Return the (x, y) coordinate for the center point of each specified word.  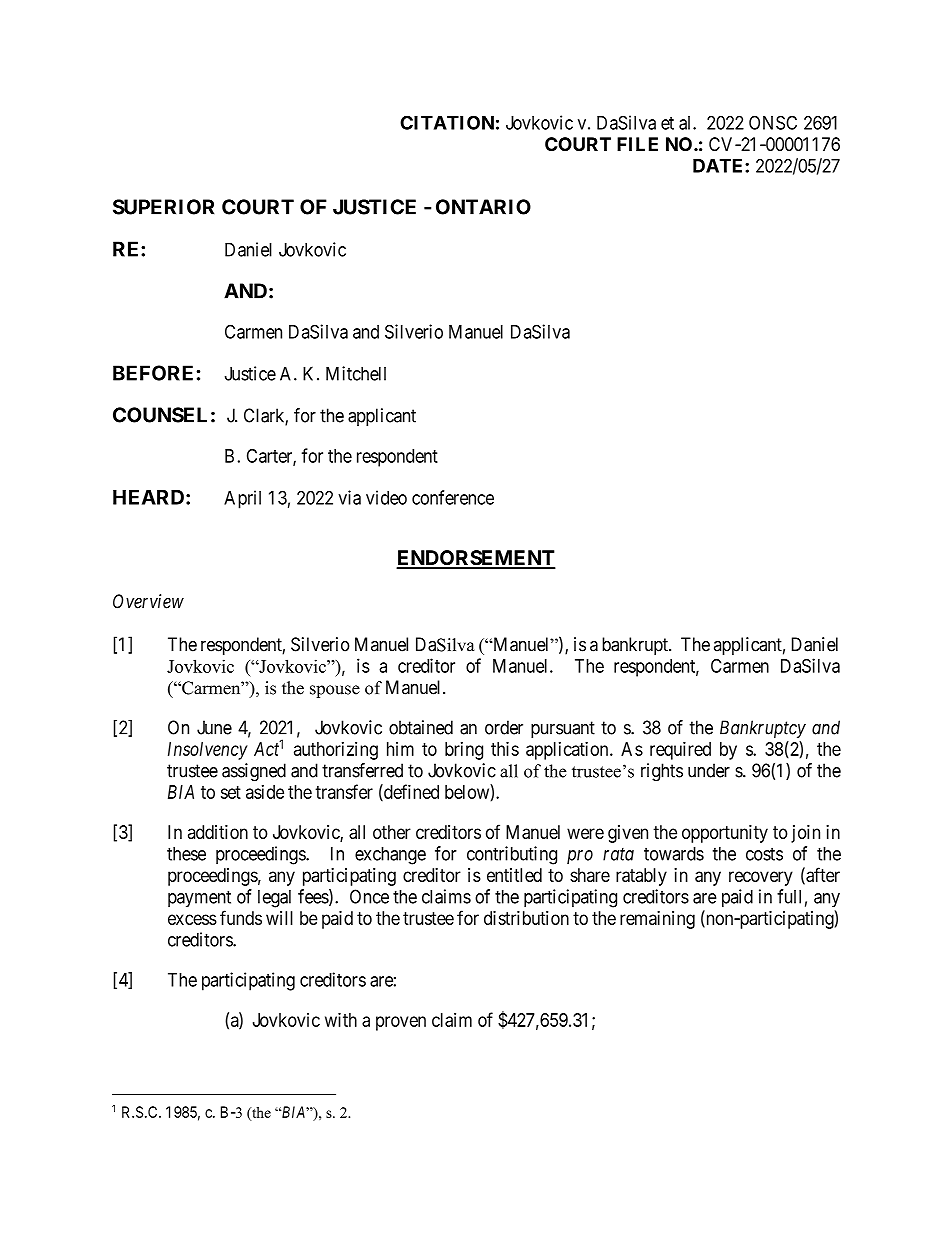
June (214, 727)
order (504, 727)
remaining (657, 920)
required (680, 750)
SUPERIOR (163, 207)
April (242, 499)
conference (453, 497)
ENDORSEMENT (476, 559)
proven (401, 1023)
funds (241, 917)
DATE (719, 166)
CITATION (447, 122)
